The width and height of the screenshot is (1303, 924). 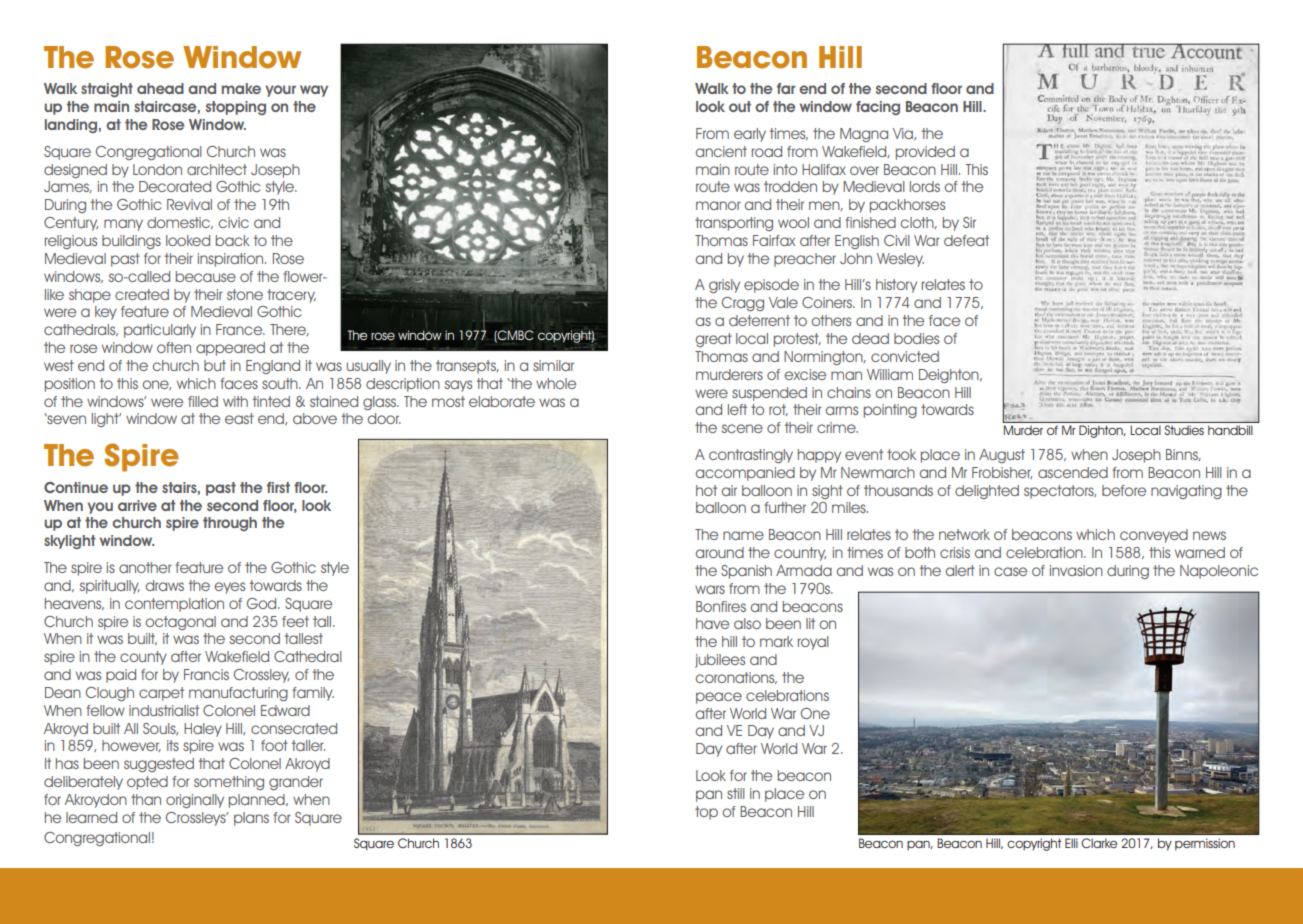 I want to click on royal, so click(x=813, y=643).
